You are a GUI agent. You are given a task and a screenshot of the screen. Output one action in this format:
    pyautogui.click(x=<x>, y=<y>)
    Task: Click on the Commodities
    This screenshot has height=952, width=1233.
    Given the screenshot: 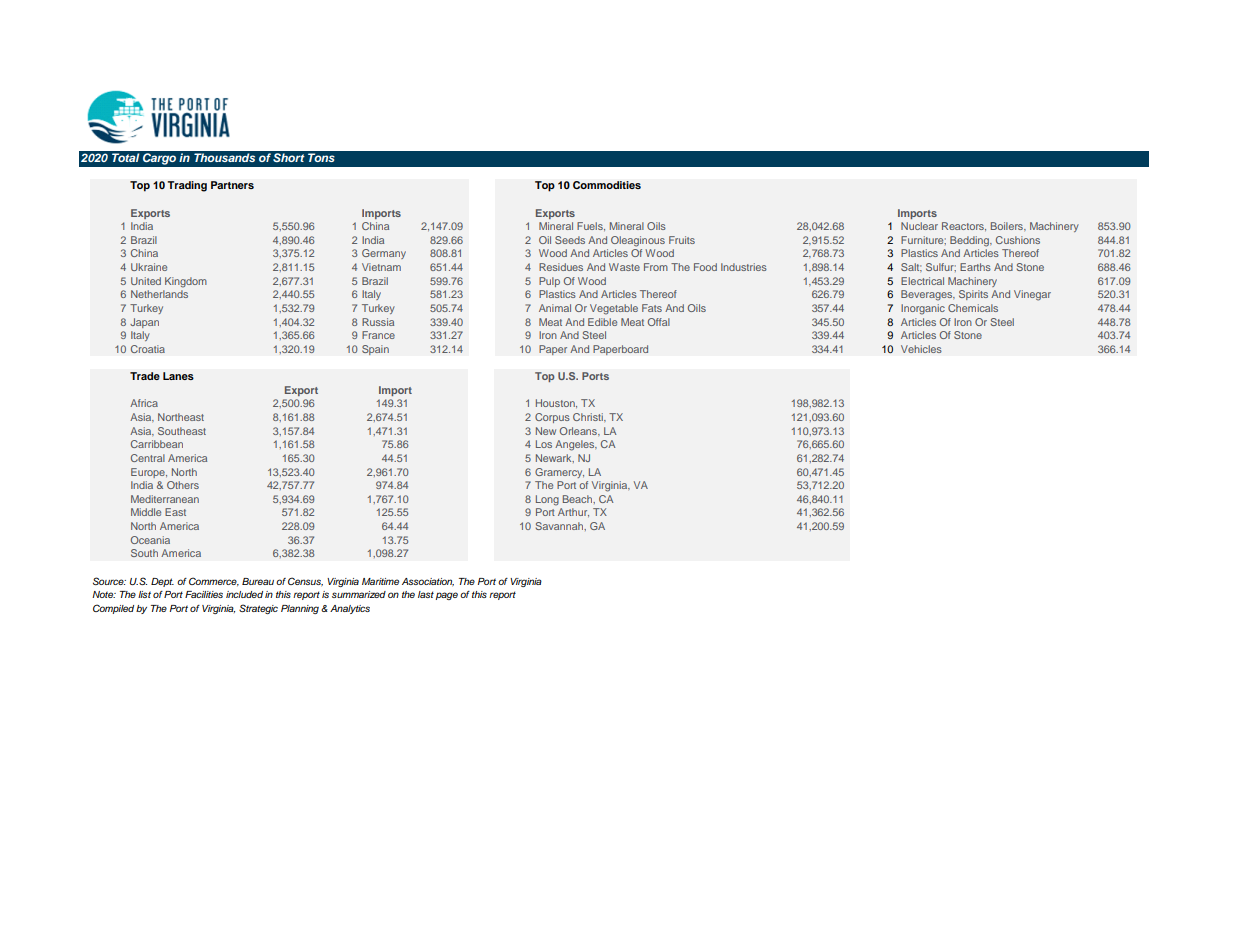 What is the action you would take?
    pyautogui.click(x=607, y=185)
